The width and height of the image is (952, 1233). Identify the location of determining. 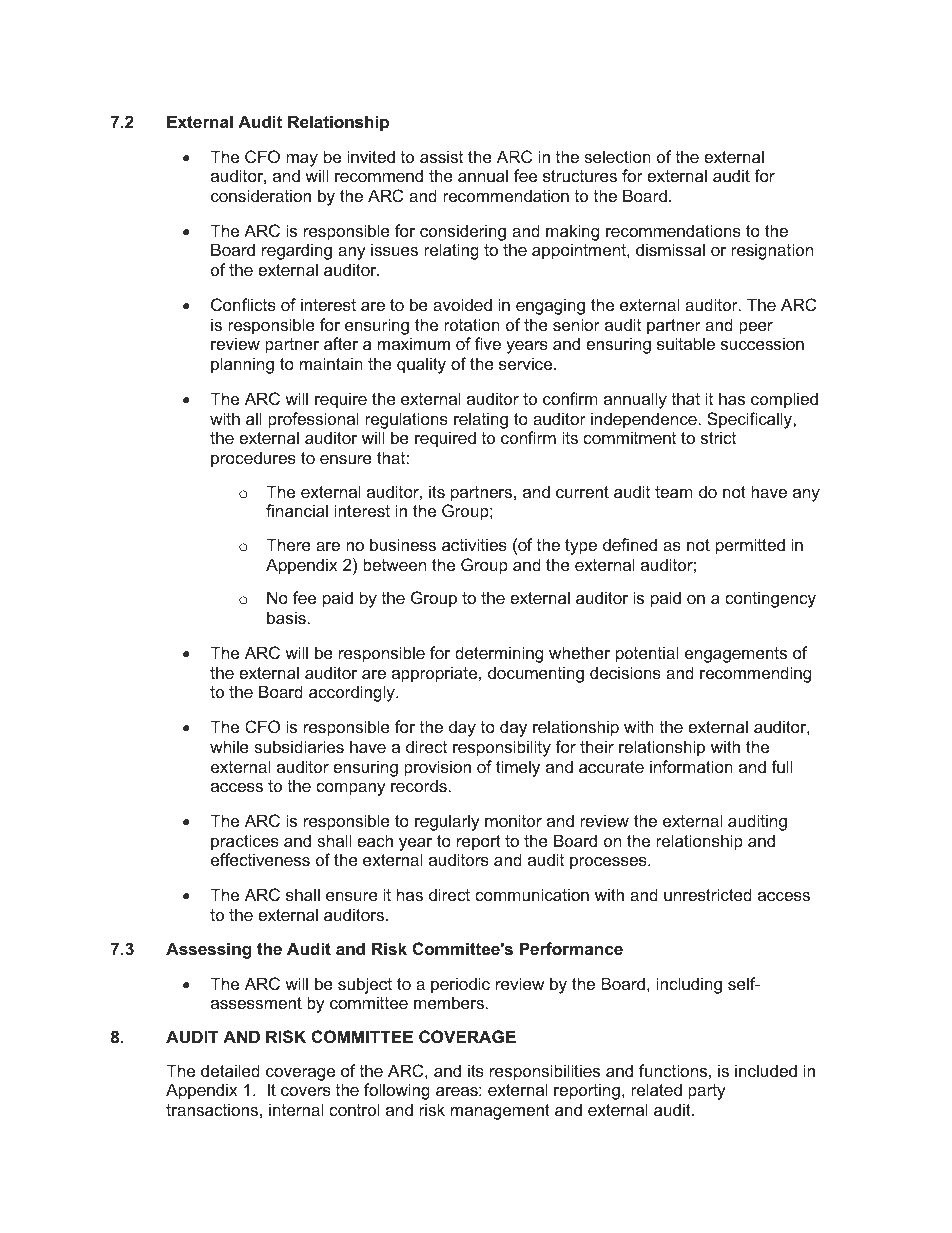
(499, 654).
